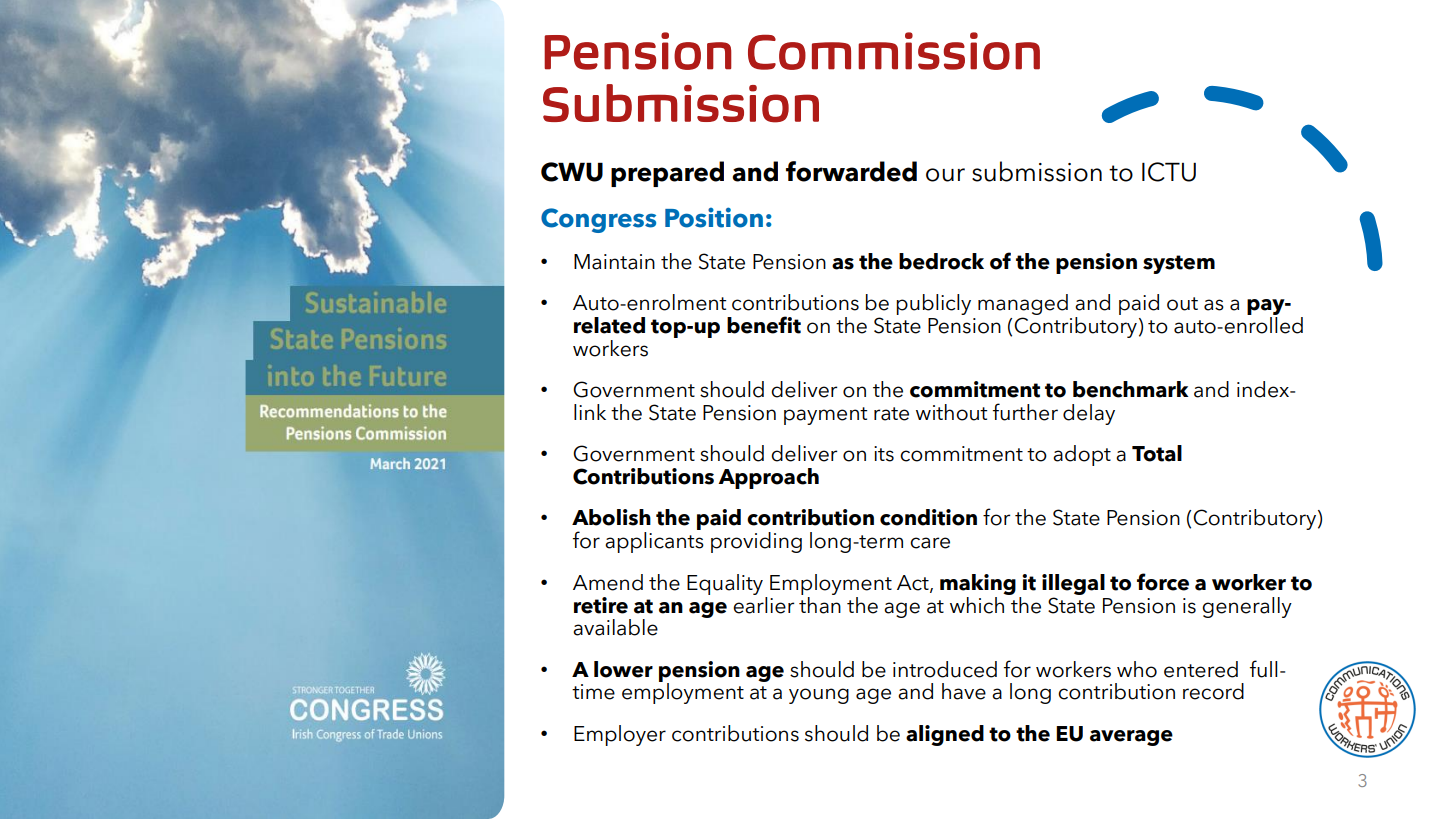  What do you see at coordinates (933, 304) in the screenshot?
I see `publicly` at bounding box center [933, 304].
